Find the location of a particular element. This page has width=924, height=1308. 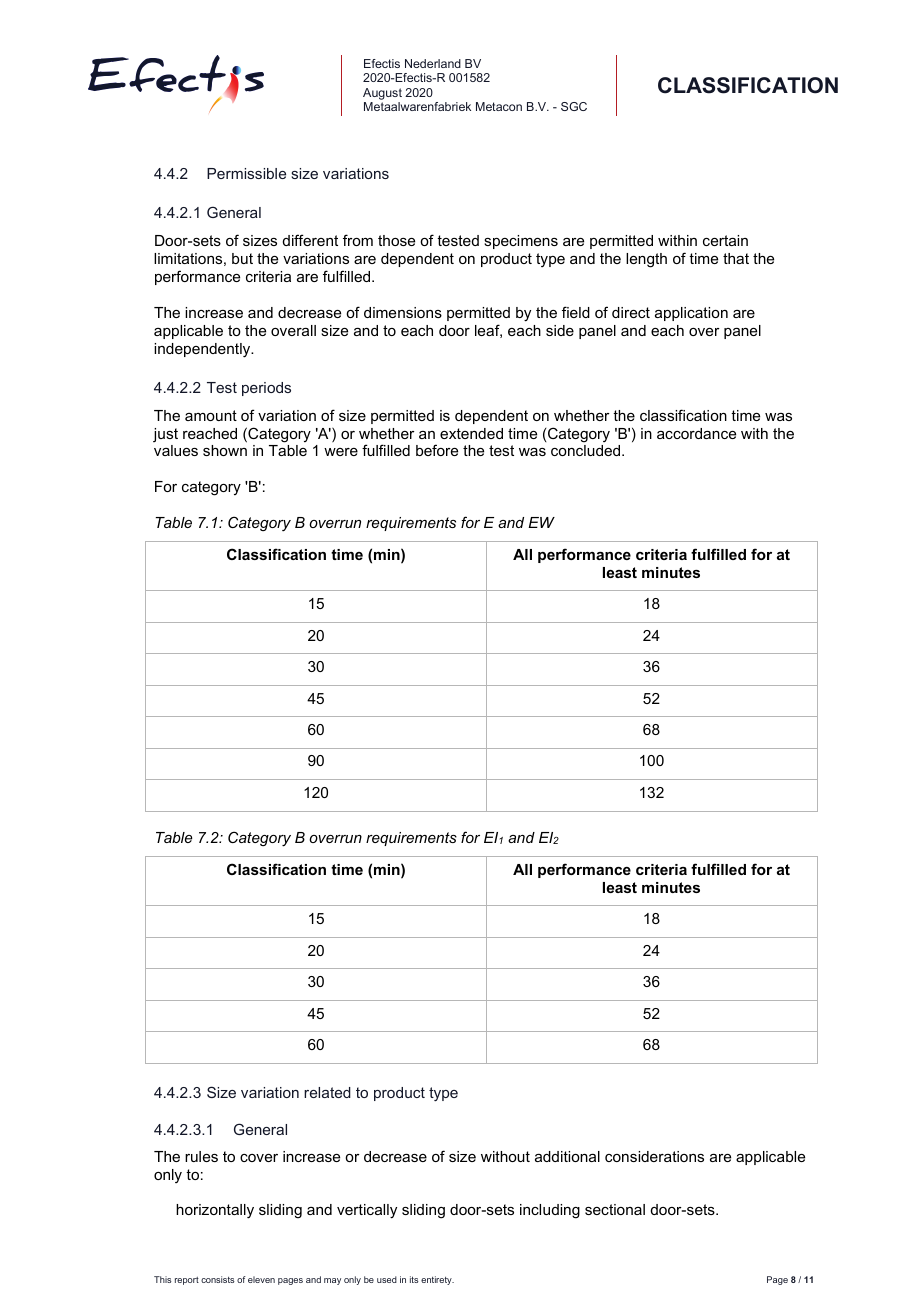

Permissible is located at coordinates (246, 173).
